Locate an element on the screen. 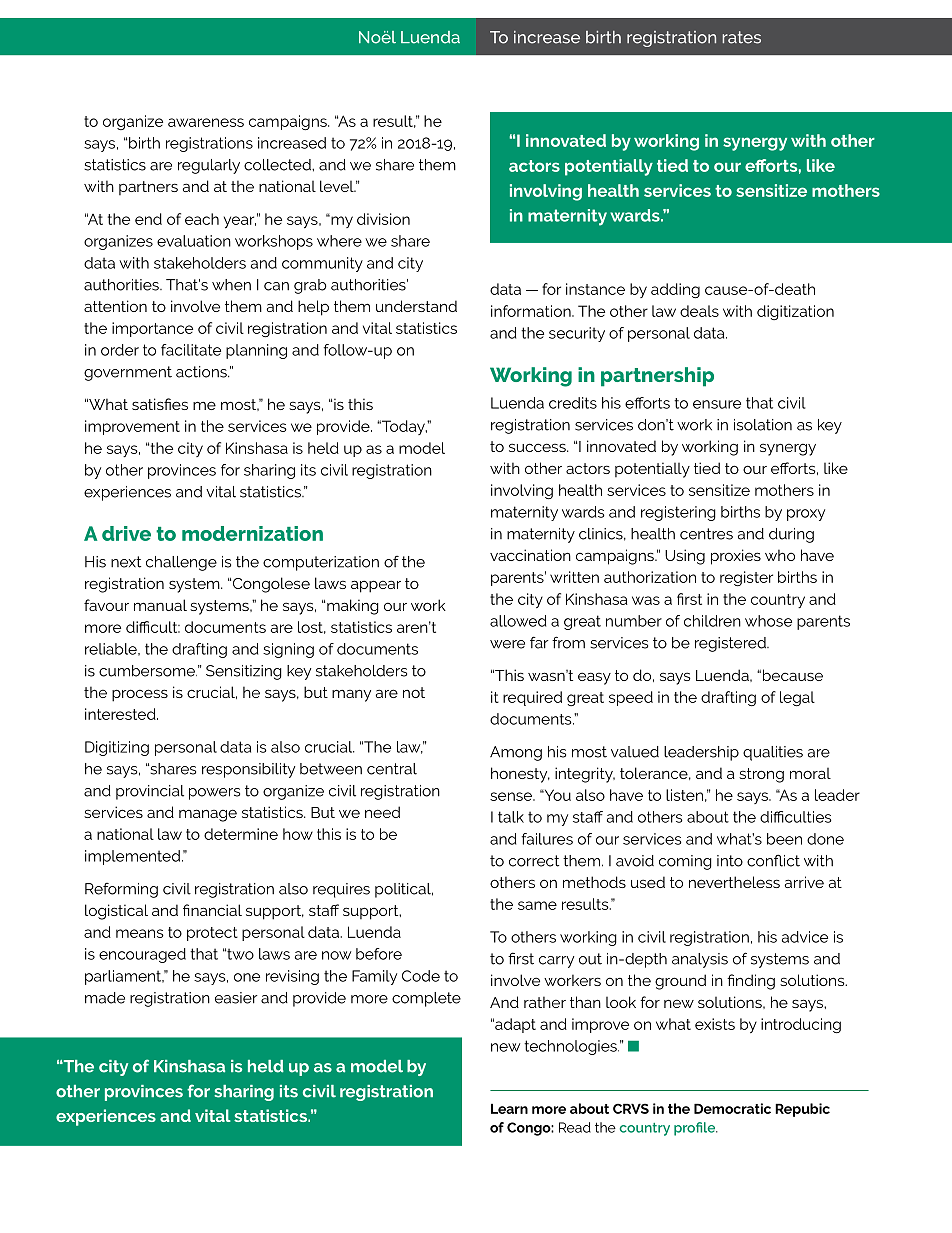 Image resolution: width=952 pixels, height=1233 pixels. allowed is located at coordinates (518, 621).
